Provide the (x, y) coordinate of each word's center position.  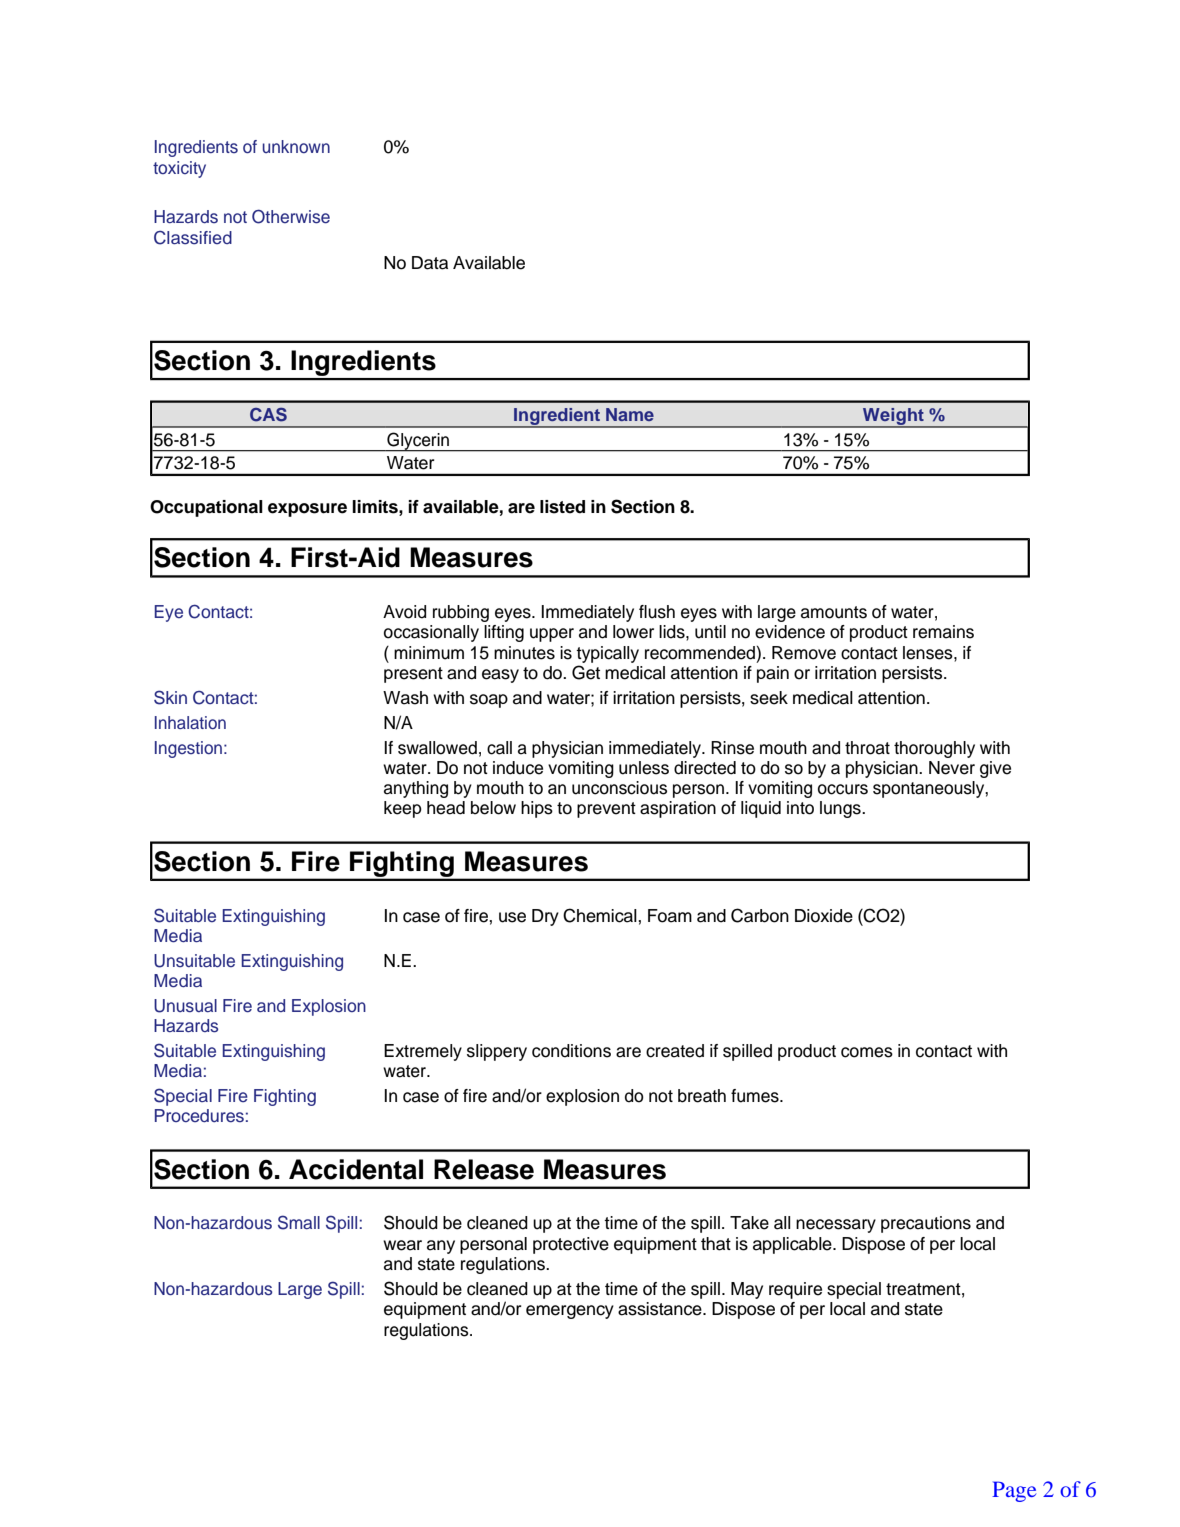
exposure (307, 510)
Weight (893, 417)
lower (633, 632)
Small (299, 1222)
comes (867, 1052)
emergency (570, 1312)
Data (430, 263)
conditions (571, 1051)
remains (943, 632)
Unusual (185, 1006)
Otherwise (291, 216)
